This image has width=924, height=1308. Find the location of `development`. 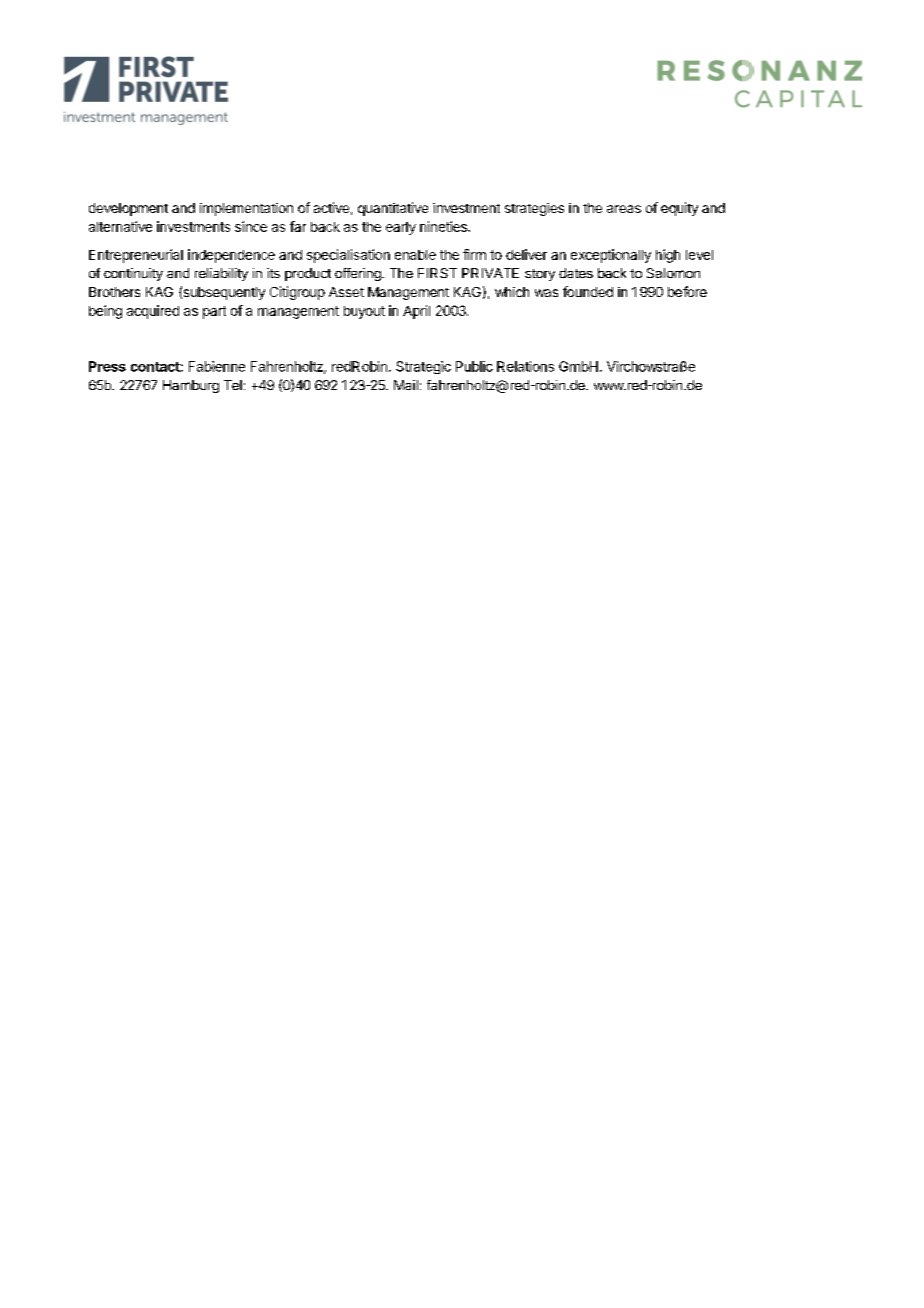

development is located at coordinates (128, 209).
